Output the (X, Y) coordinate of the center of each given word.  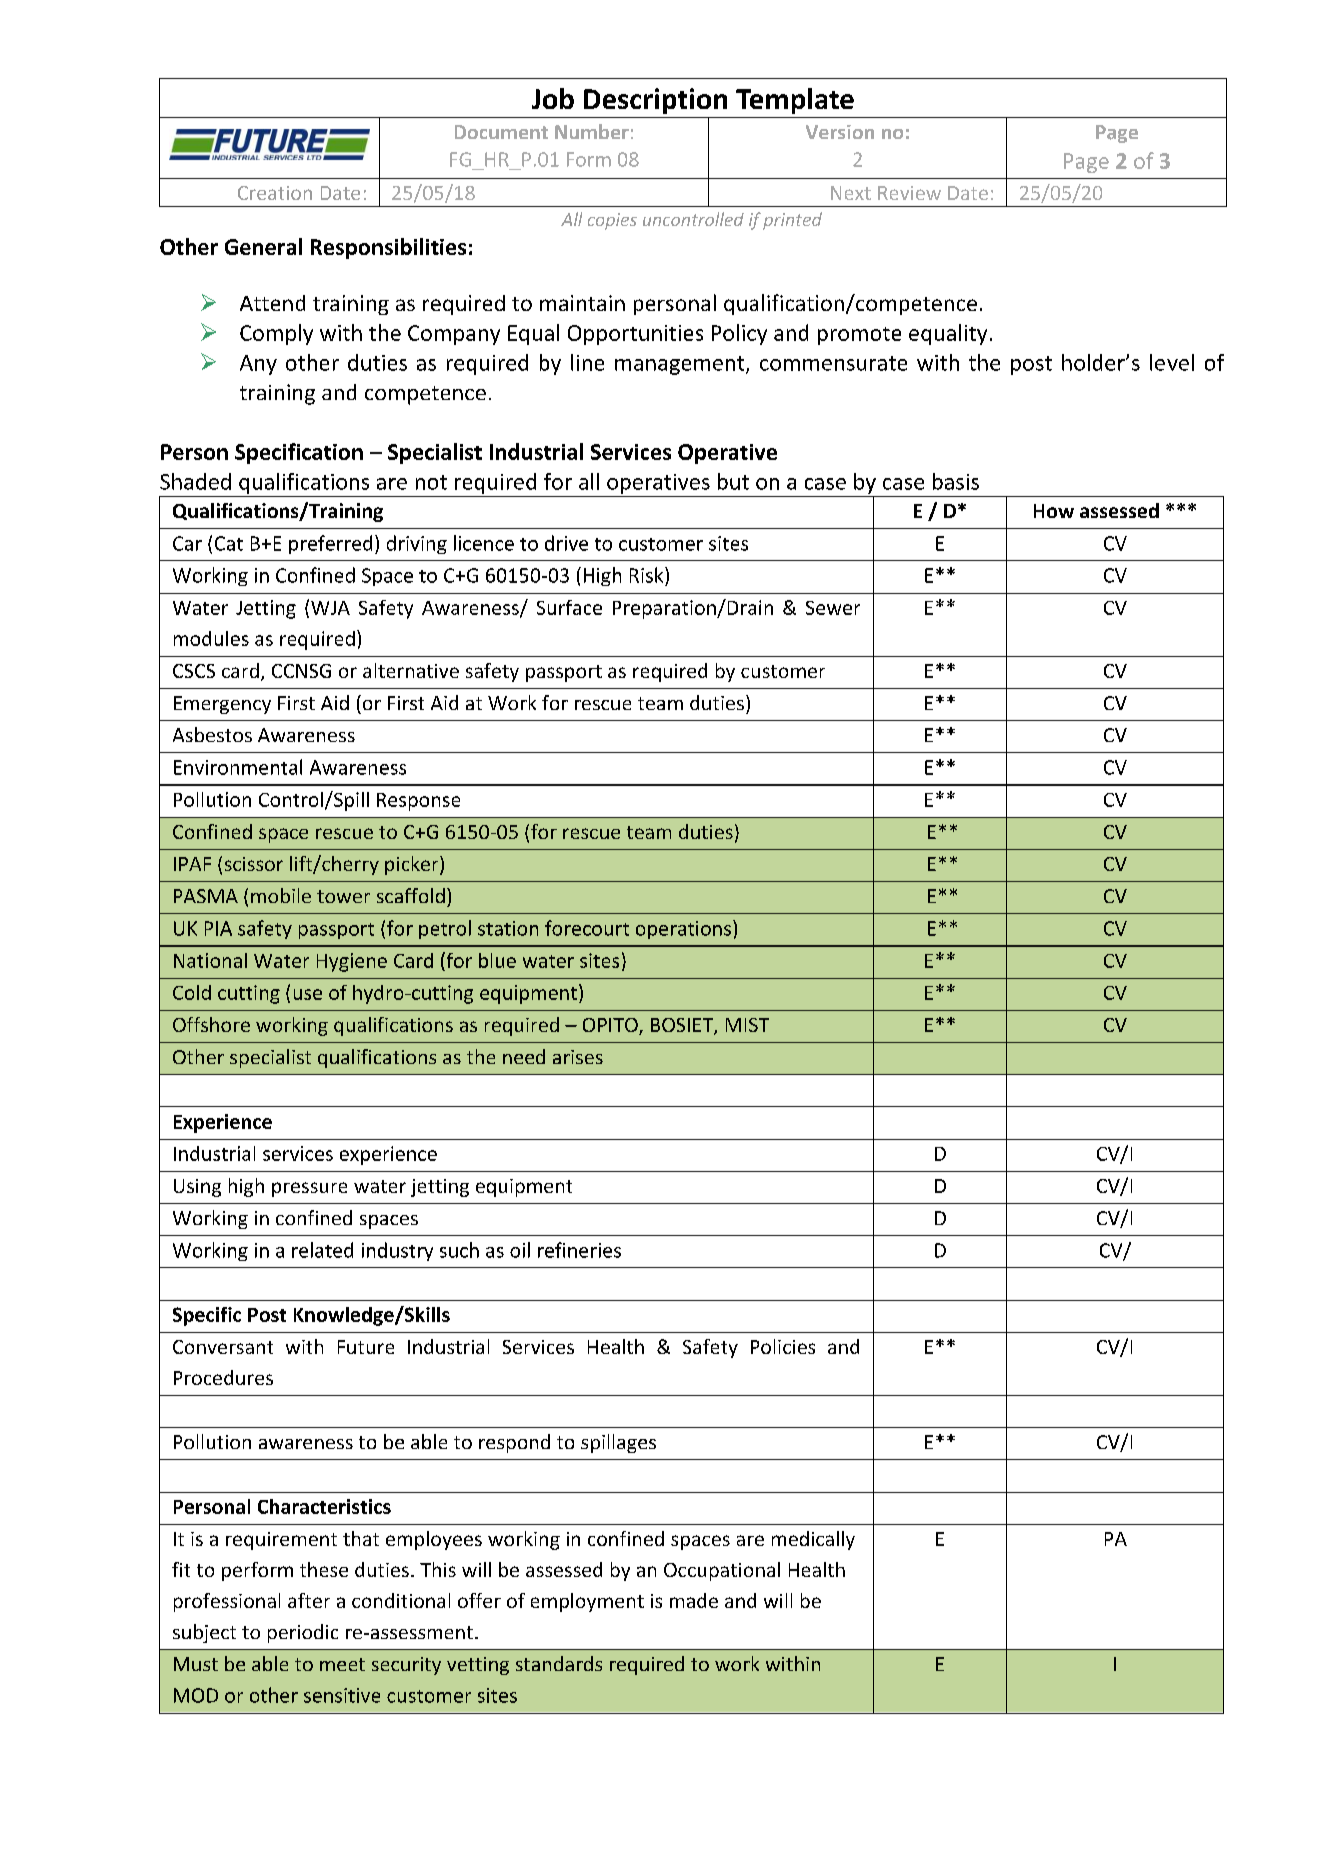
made (694, 1600)
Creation (275, 193)
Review (909, 193)
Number (592, 131)
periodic (303, 1633)
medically (813, 1540)
